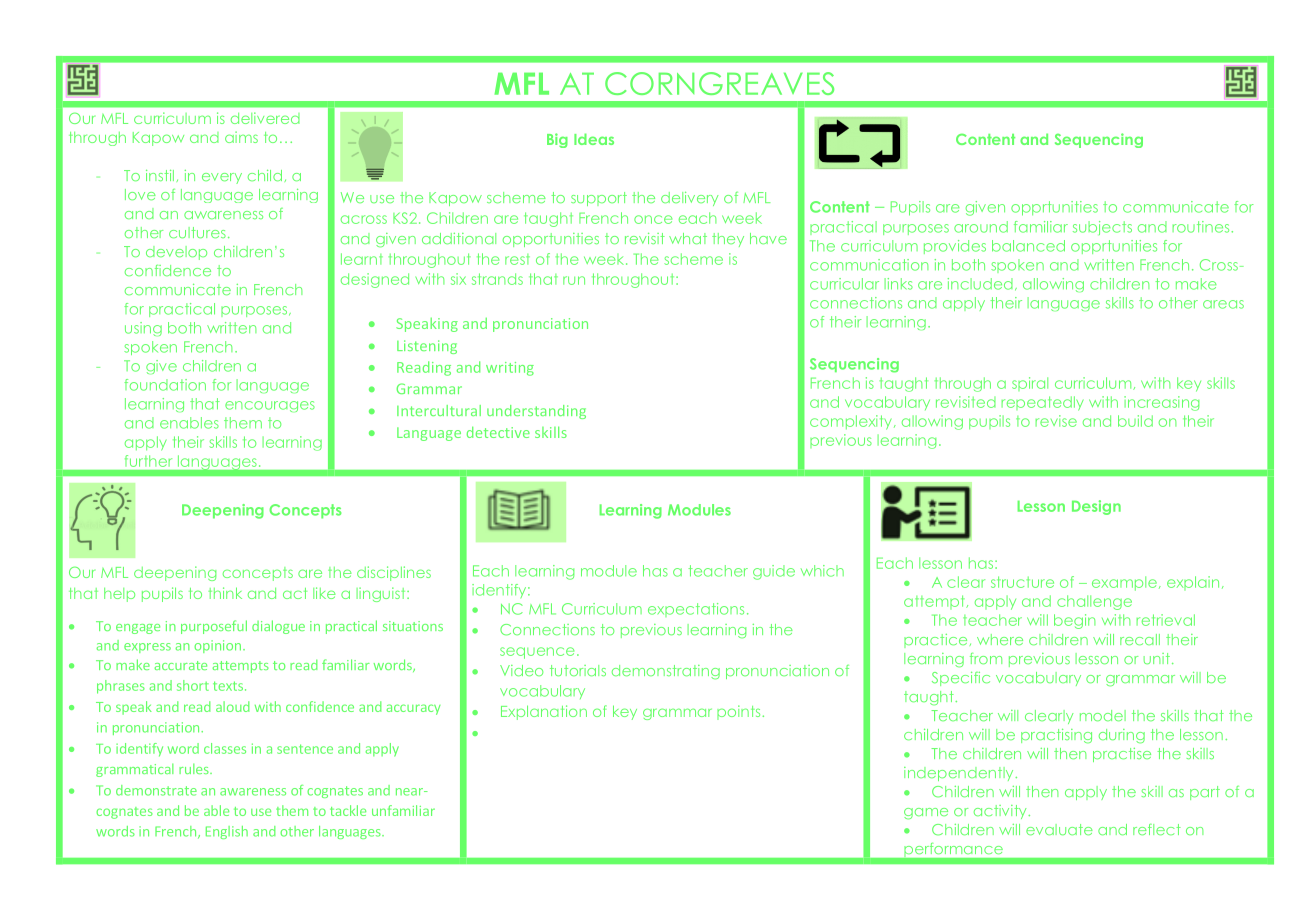 The image size is (1308, 924). I want to click on run, so click(574, 280).
